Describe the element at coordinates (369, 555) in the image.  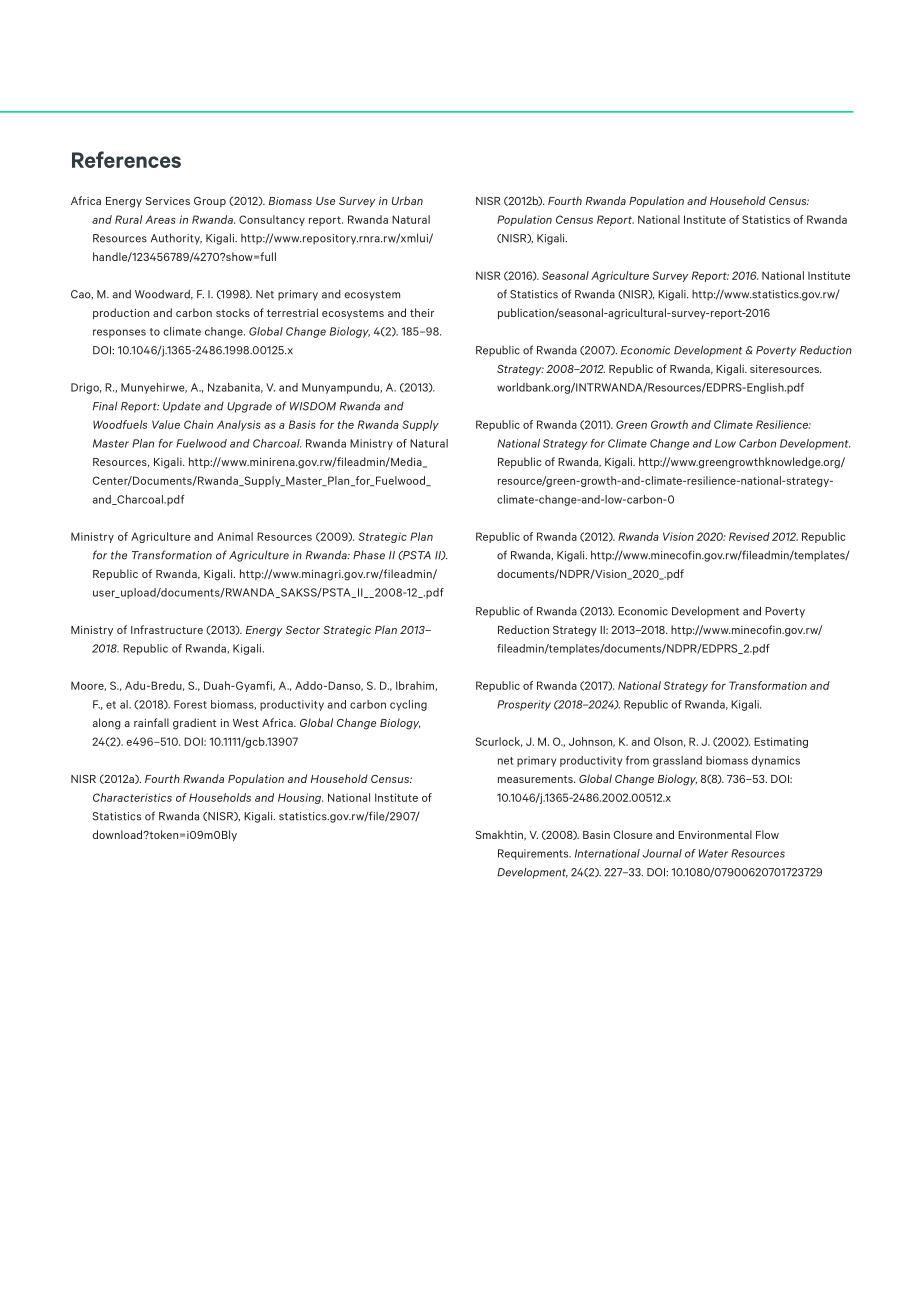
I see `Phase` at that location.
